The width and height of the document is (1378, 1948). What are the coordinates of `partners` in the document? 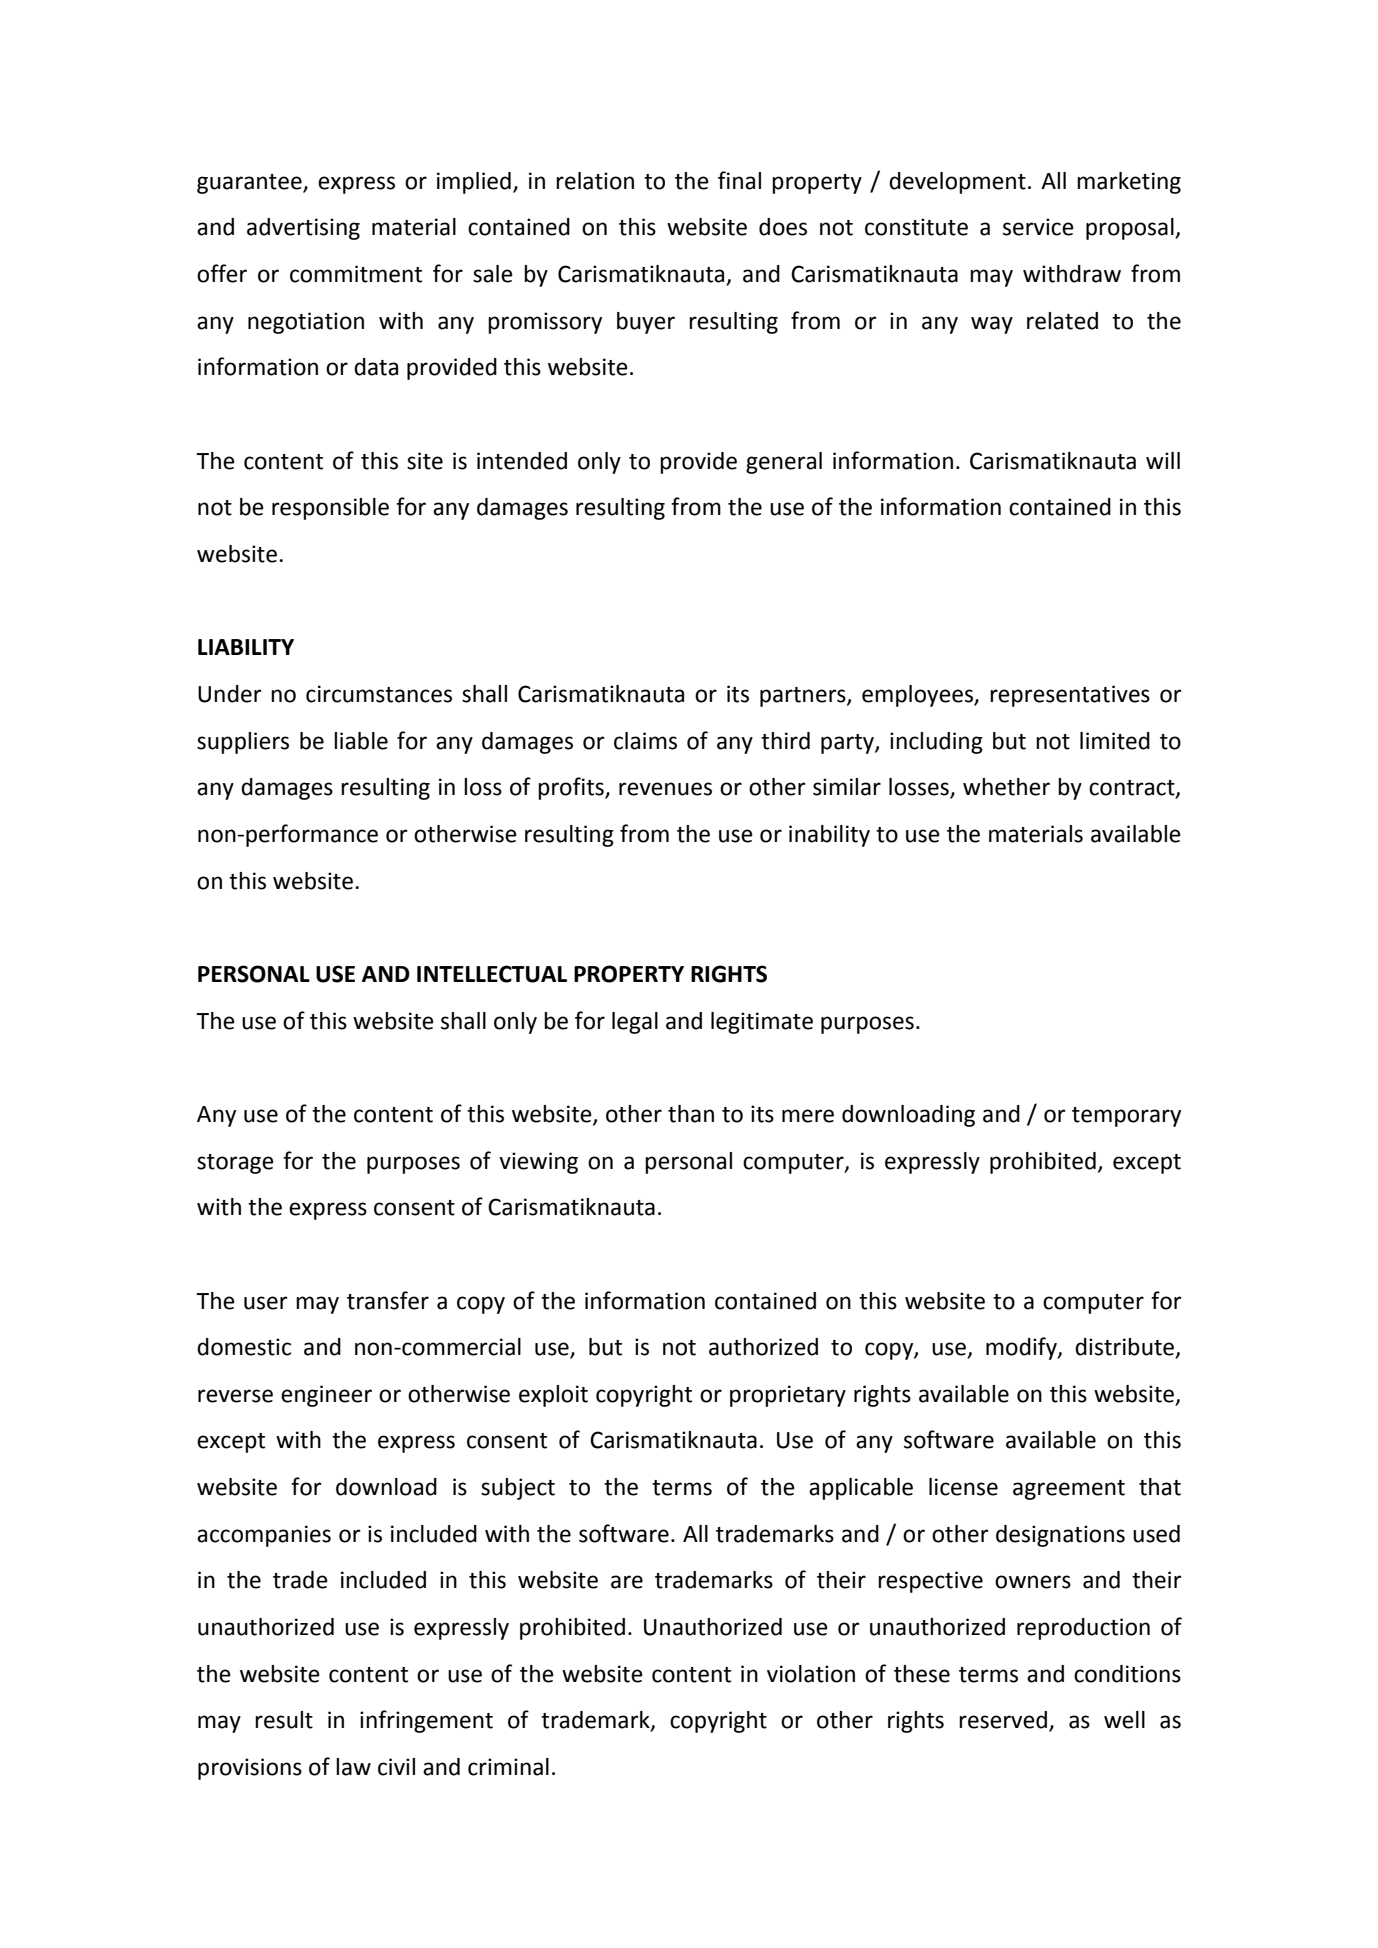 It's located at (804, 697).
